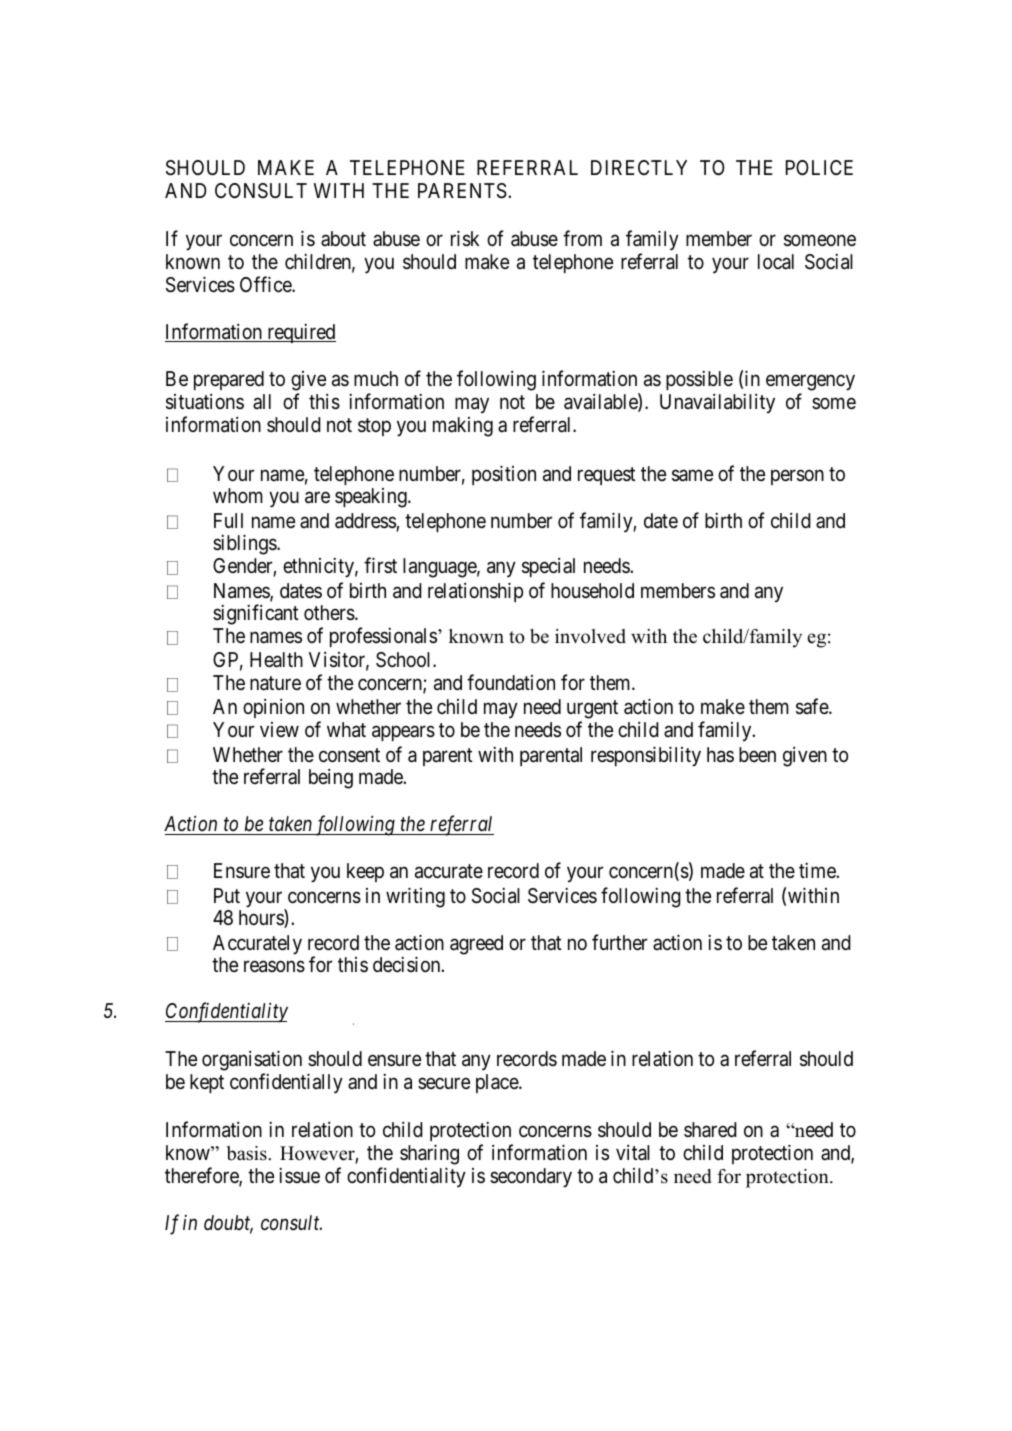 Image resolution: width=1012 pixels, height=1431 pixels. Describe the element at coordinates (531, 1178) in the screenshot. I see `secondary` at that location.
